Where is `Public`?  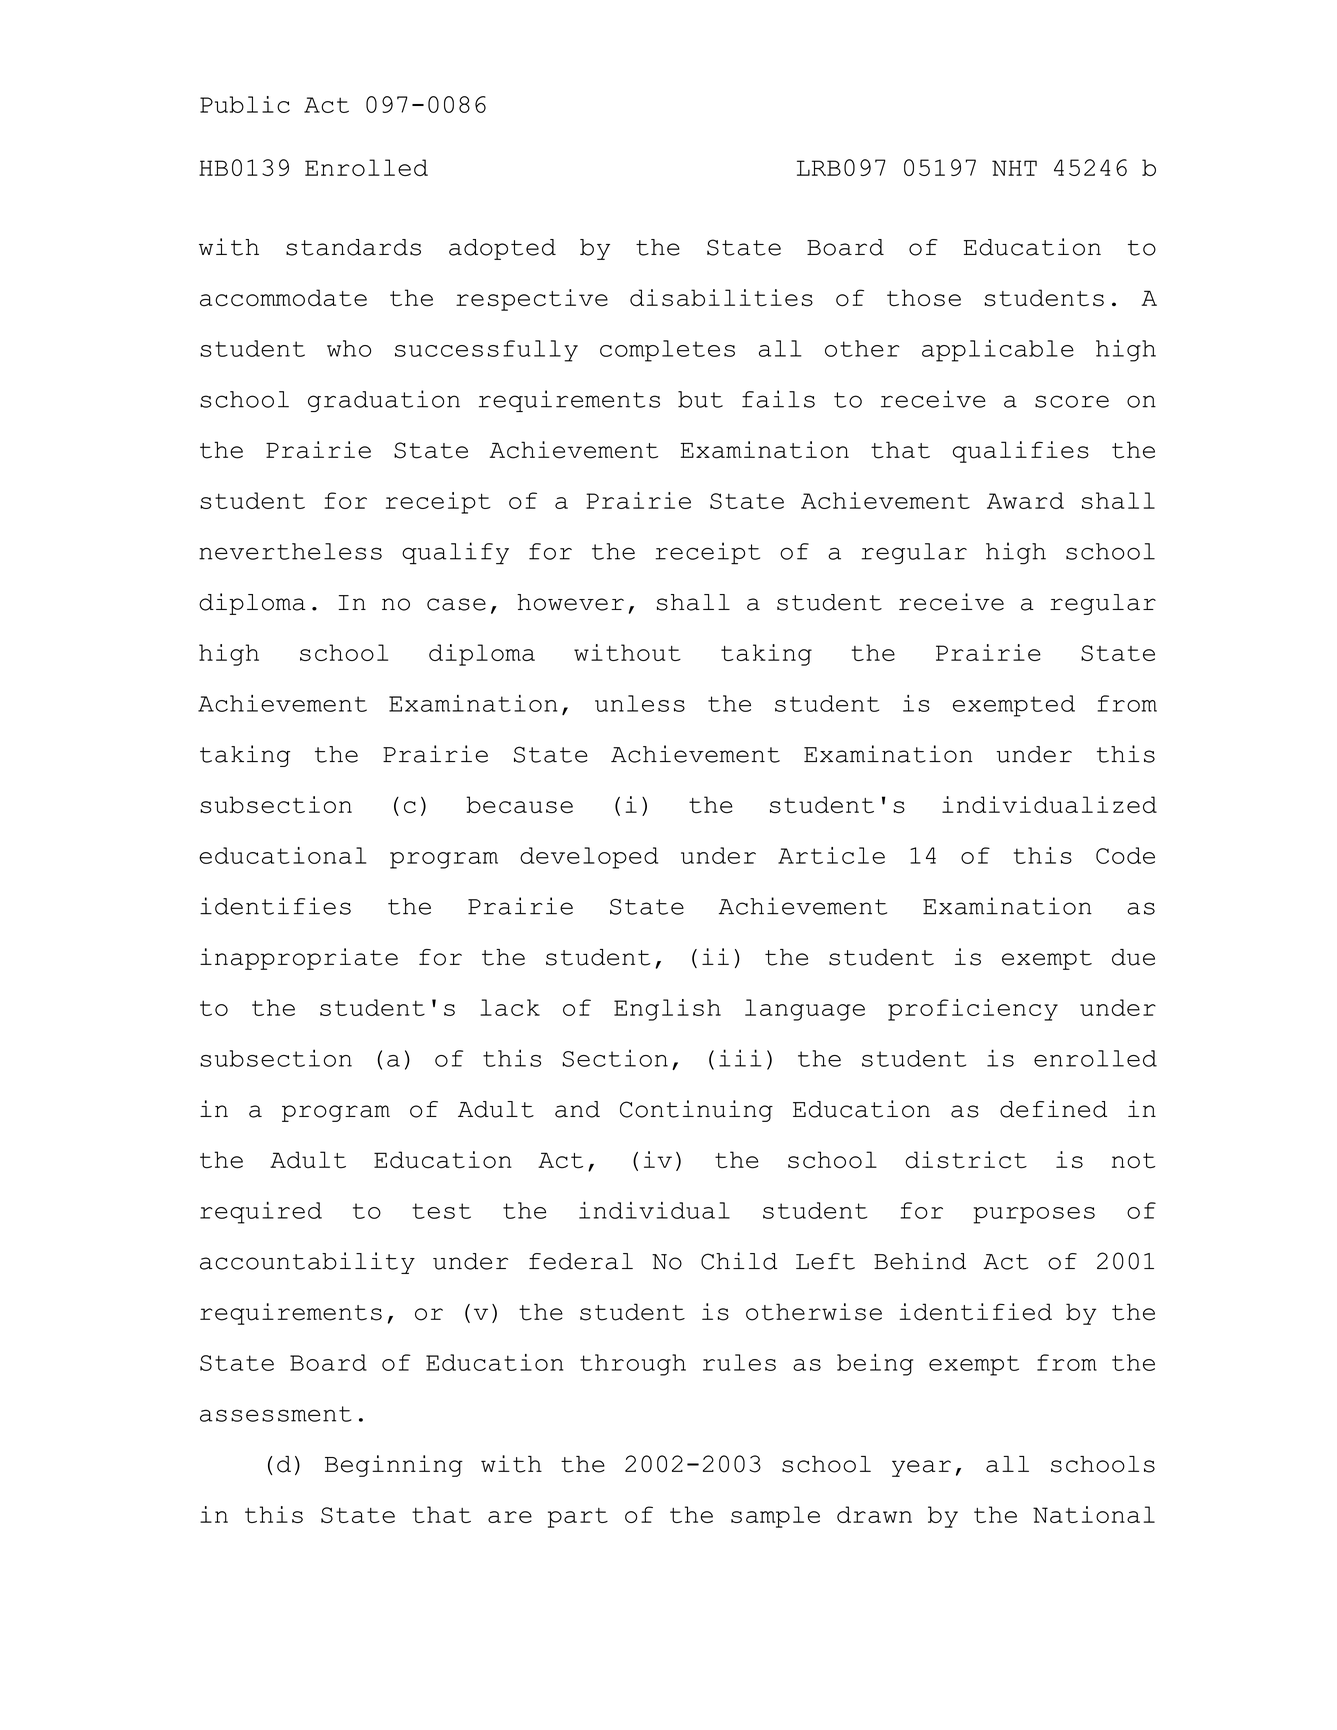
Public is located at coordinates (245, 104).
